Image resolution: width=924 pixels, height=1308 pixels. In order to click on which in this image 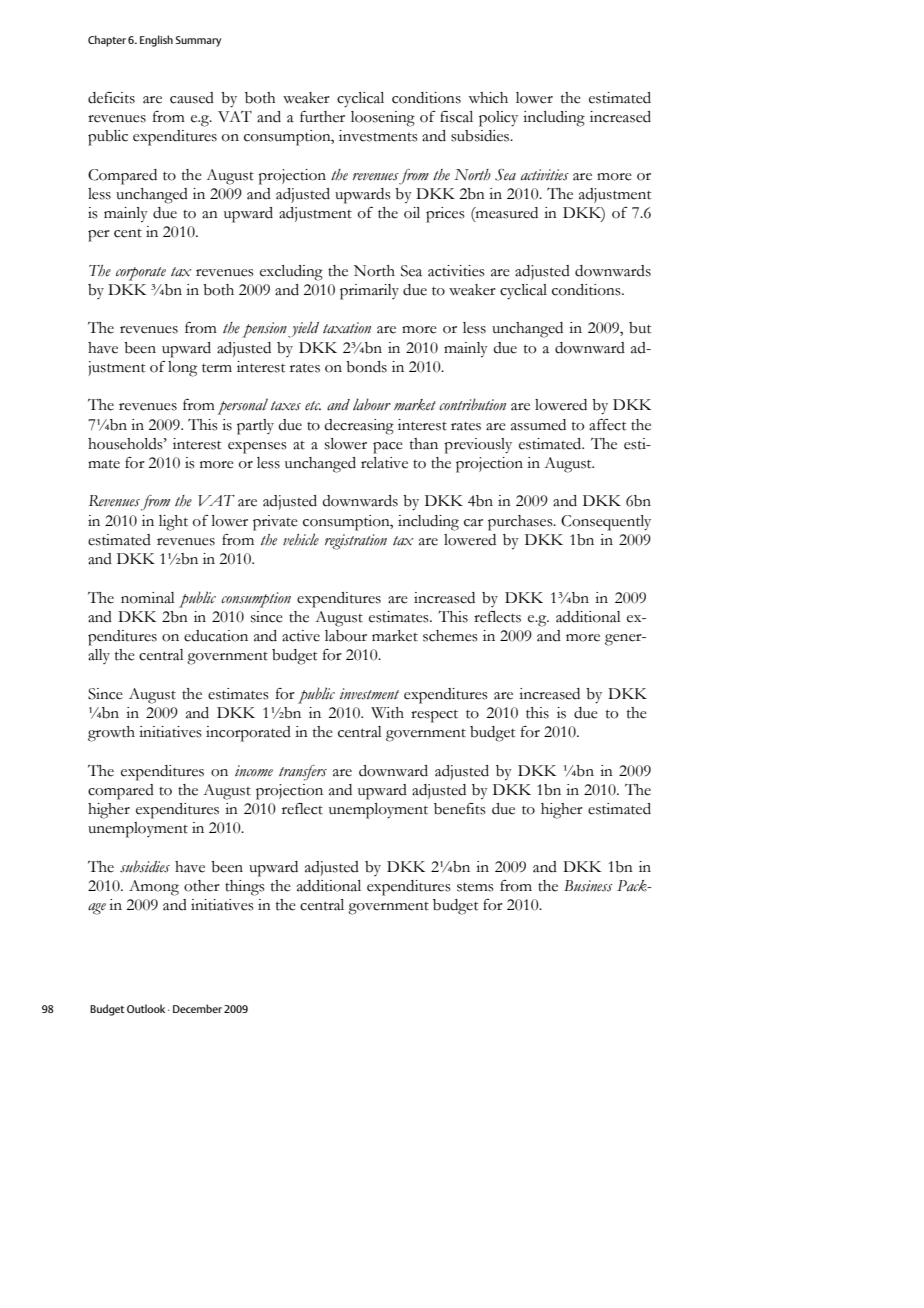, I will do `click(488, 98)`.
